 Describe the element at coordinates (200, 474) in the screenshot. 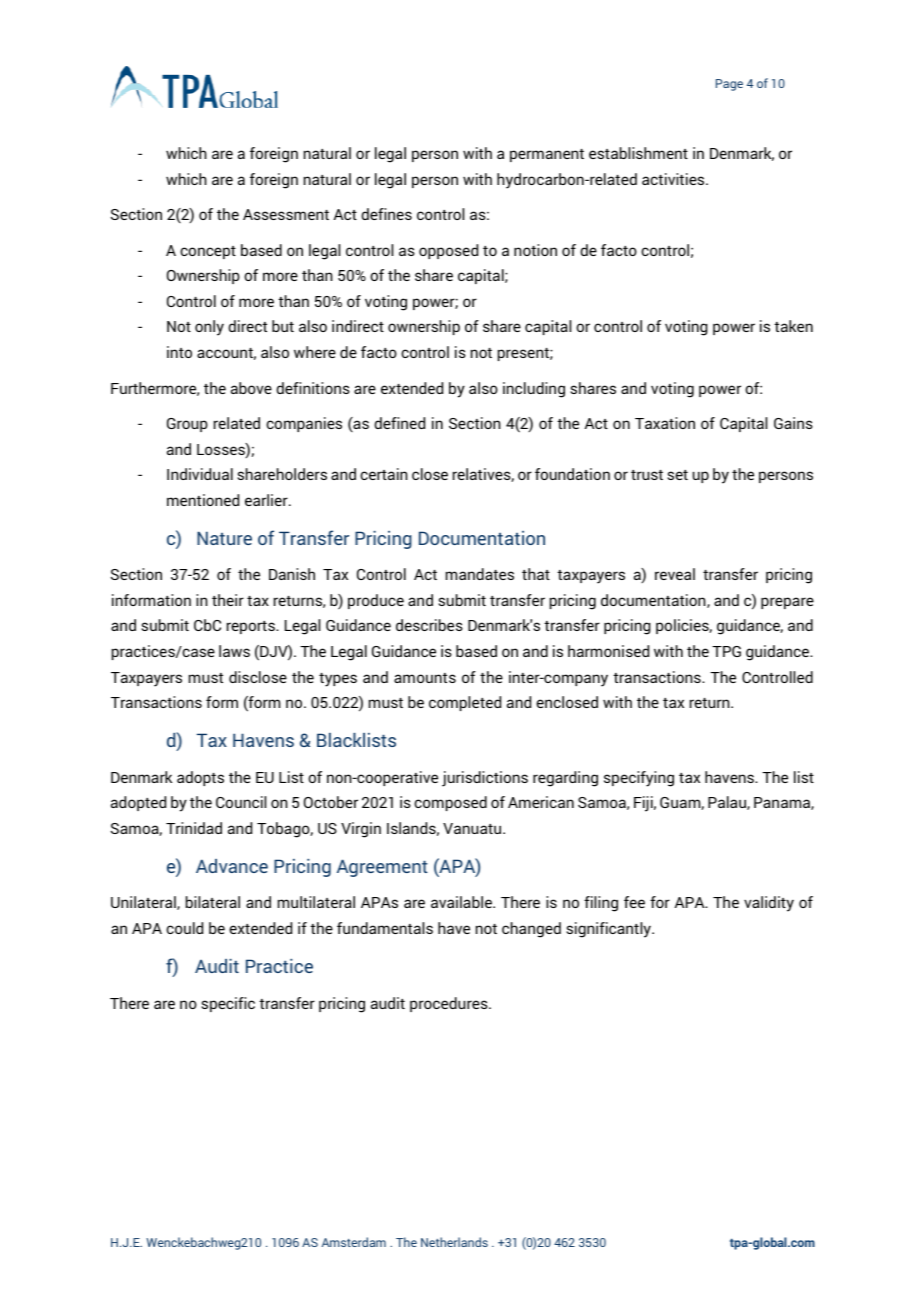

I see `Individual` at that location.
